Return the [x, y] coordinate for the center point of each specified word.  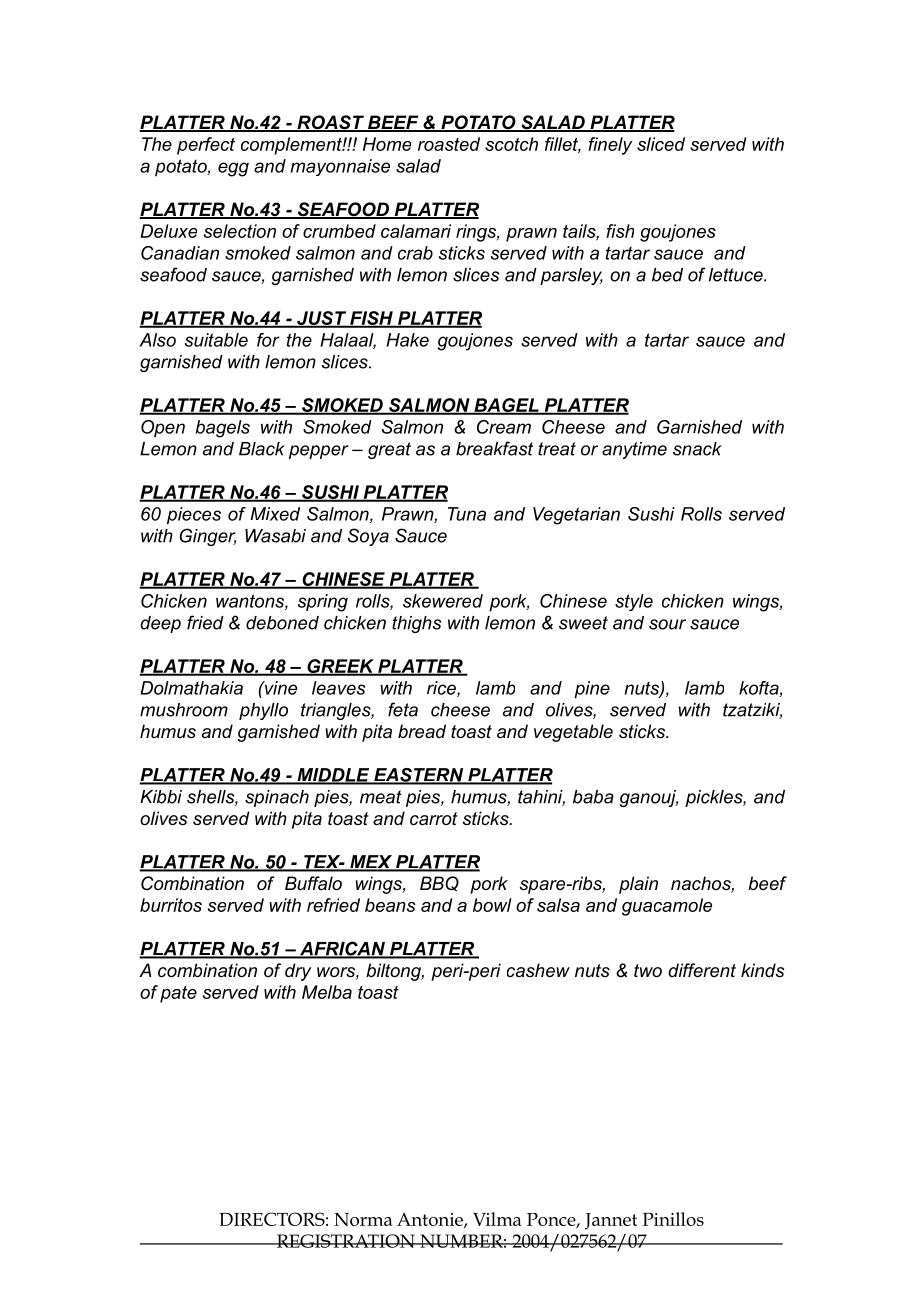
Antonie [431, 1220]
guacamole [667, 907]
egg [233, 169]
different [702, 970]
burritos [171, 905]
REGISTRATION [345, 1241]
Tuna [467, 514]
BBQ [439, 884]
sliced [661, 144]
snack [697, 449]
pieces [194, 516]
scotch [511, 144]
